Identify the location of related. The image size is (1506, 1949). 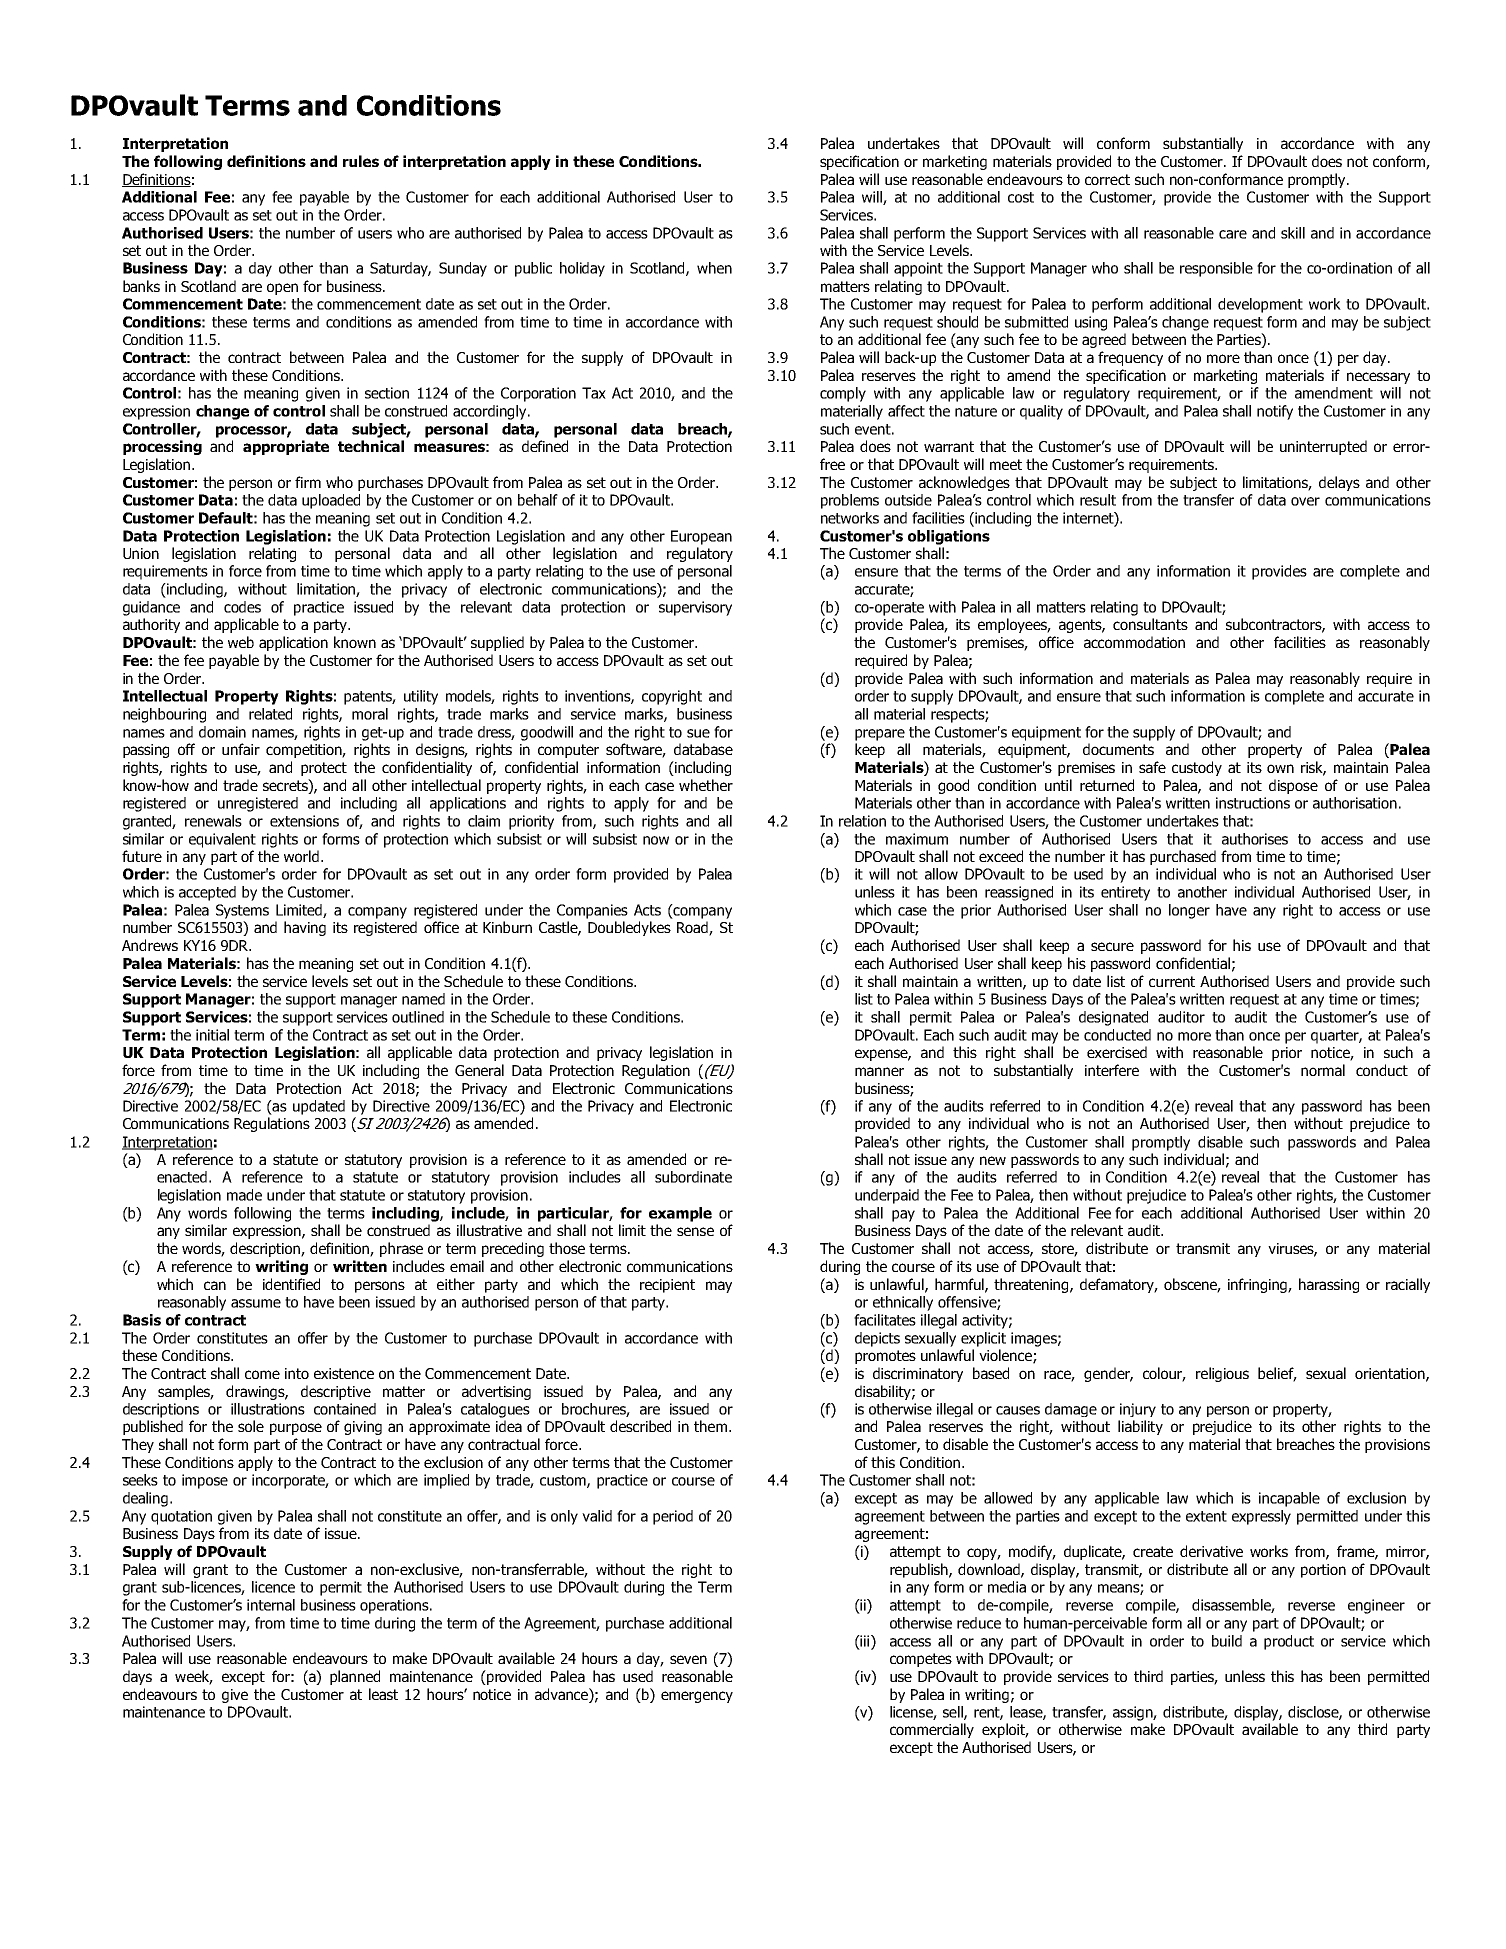
(270, 714).
